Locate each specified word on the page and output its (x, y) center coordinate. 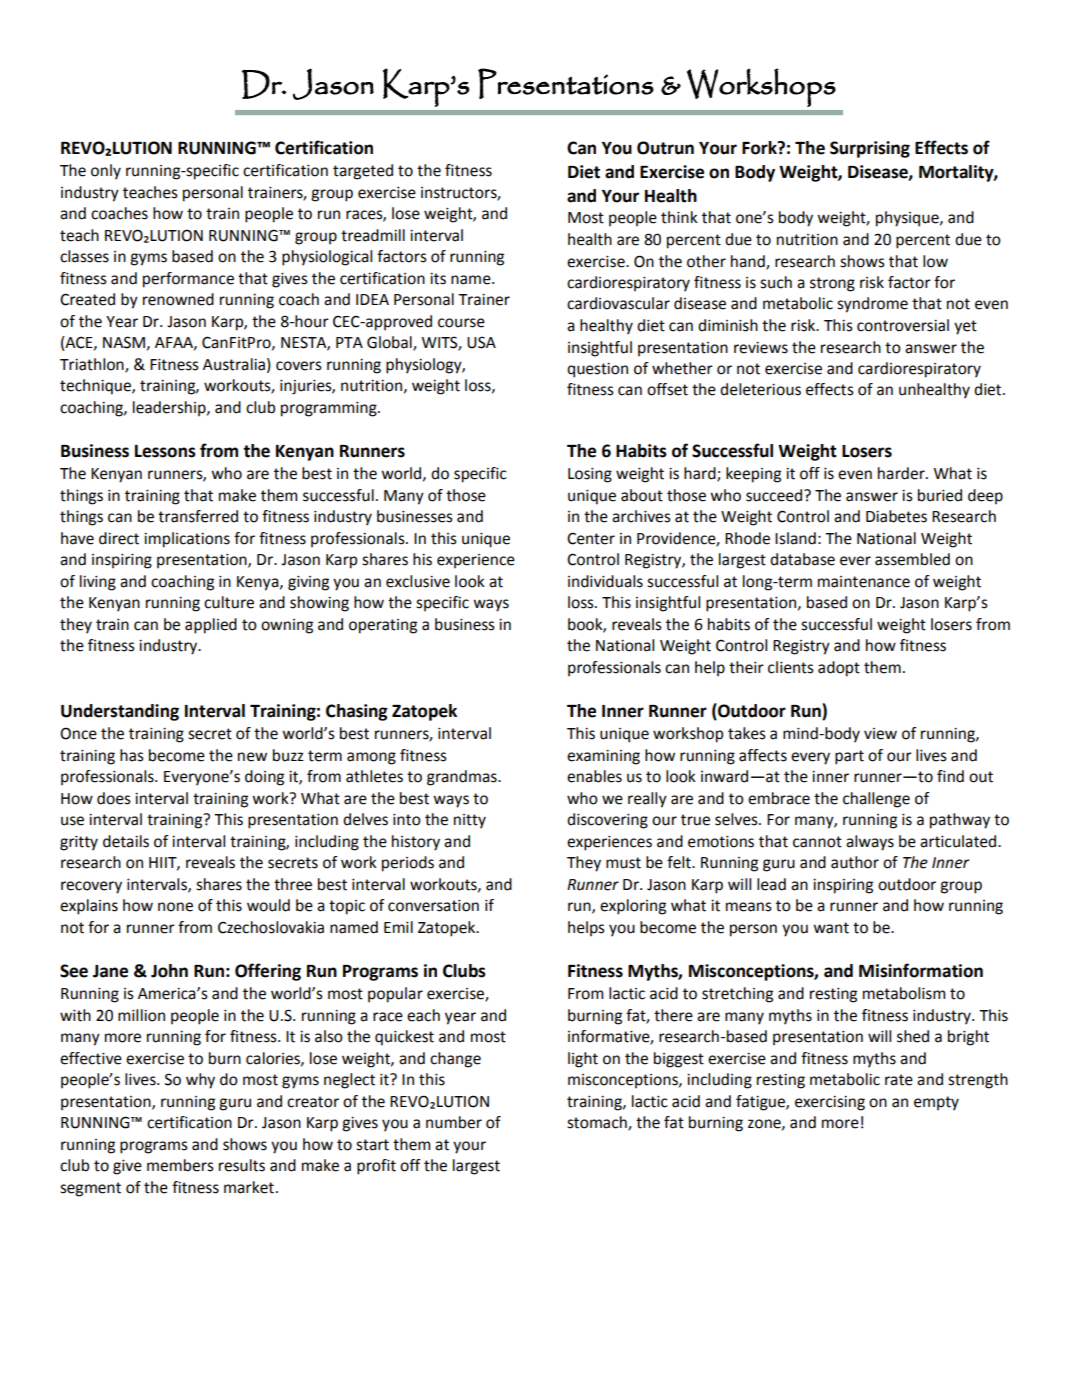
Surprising (870, 149)
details (126, 841)
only (106, 172)
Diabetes (896, 516)
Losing (590, 475)
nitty (470, 821)
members (180, 1165)
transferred (198, 516)
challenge (876, 800)
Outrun (665, 148)
